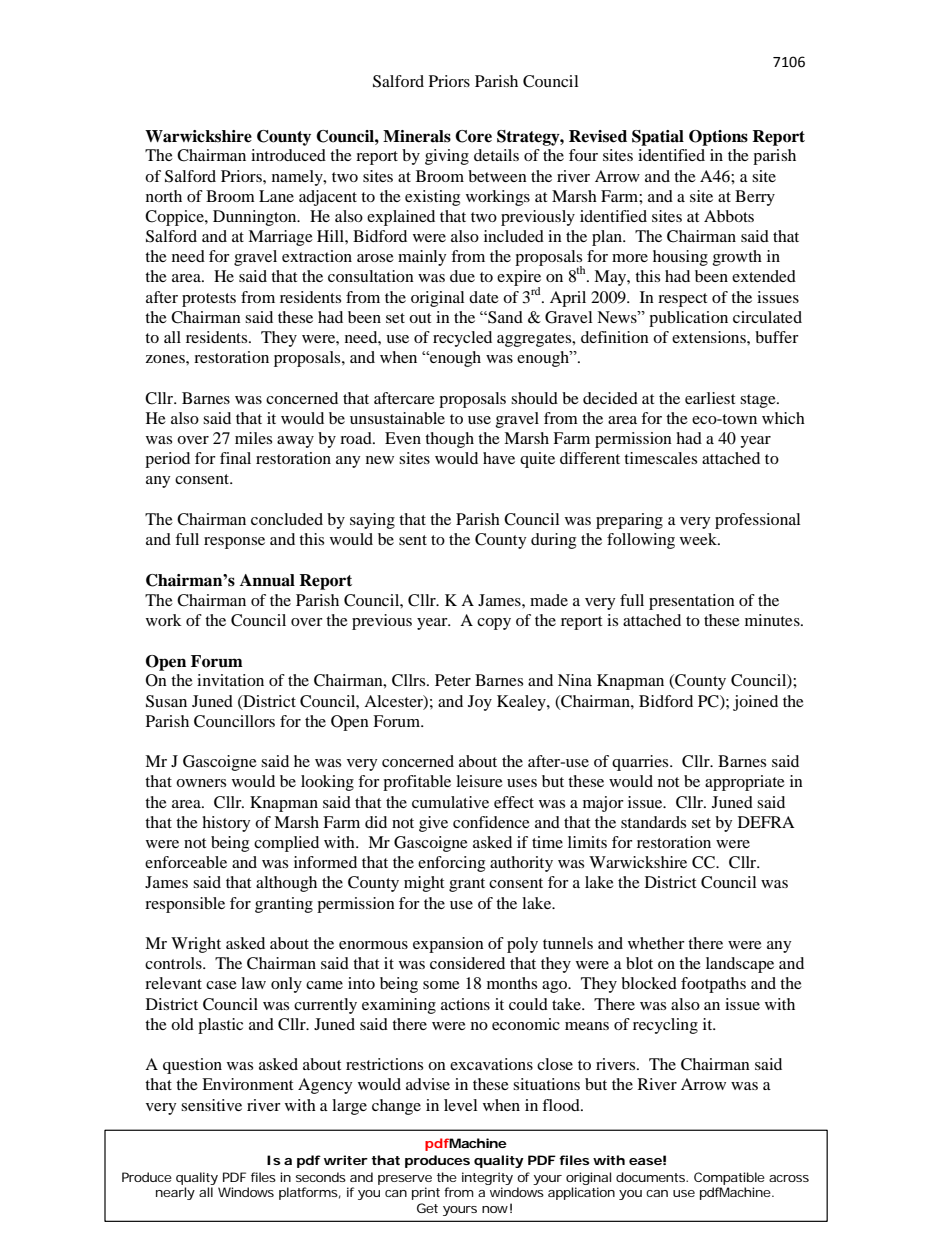  What do you see at coordinates (497, 176) in the image?
I see `between` at bounding box center [497, 176].
